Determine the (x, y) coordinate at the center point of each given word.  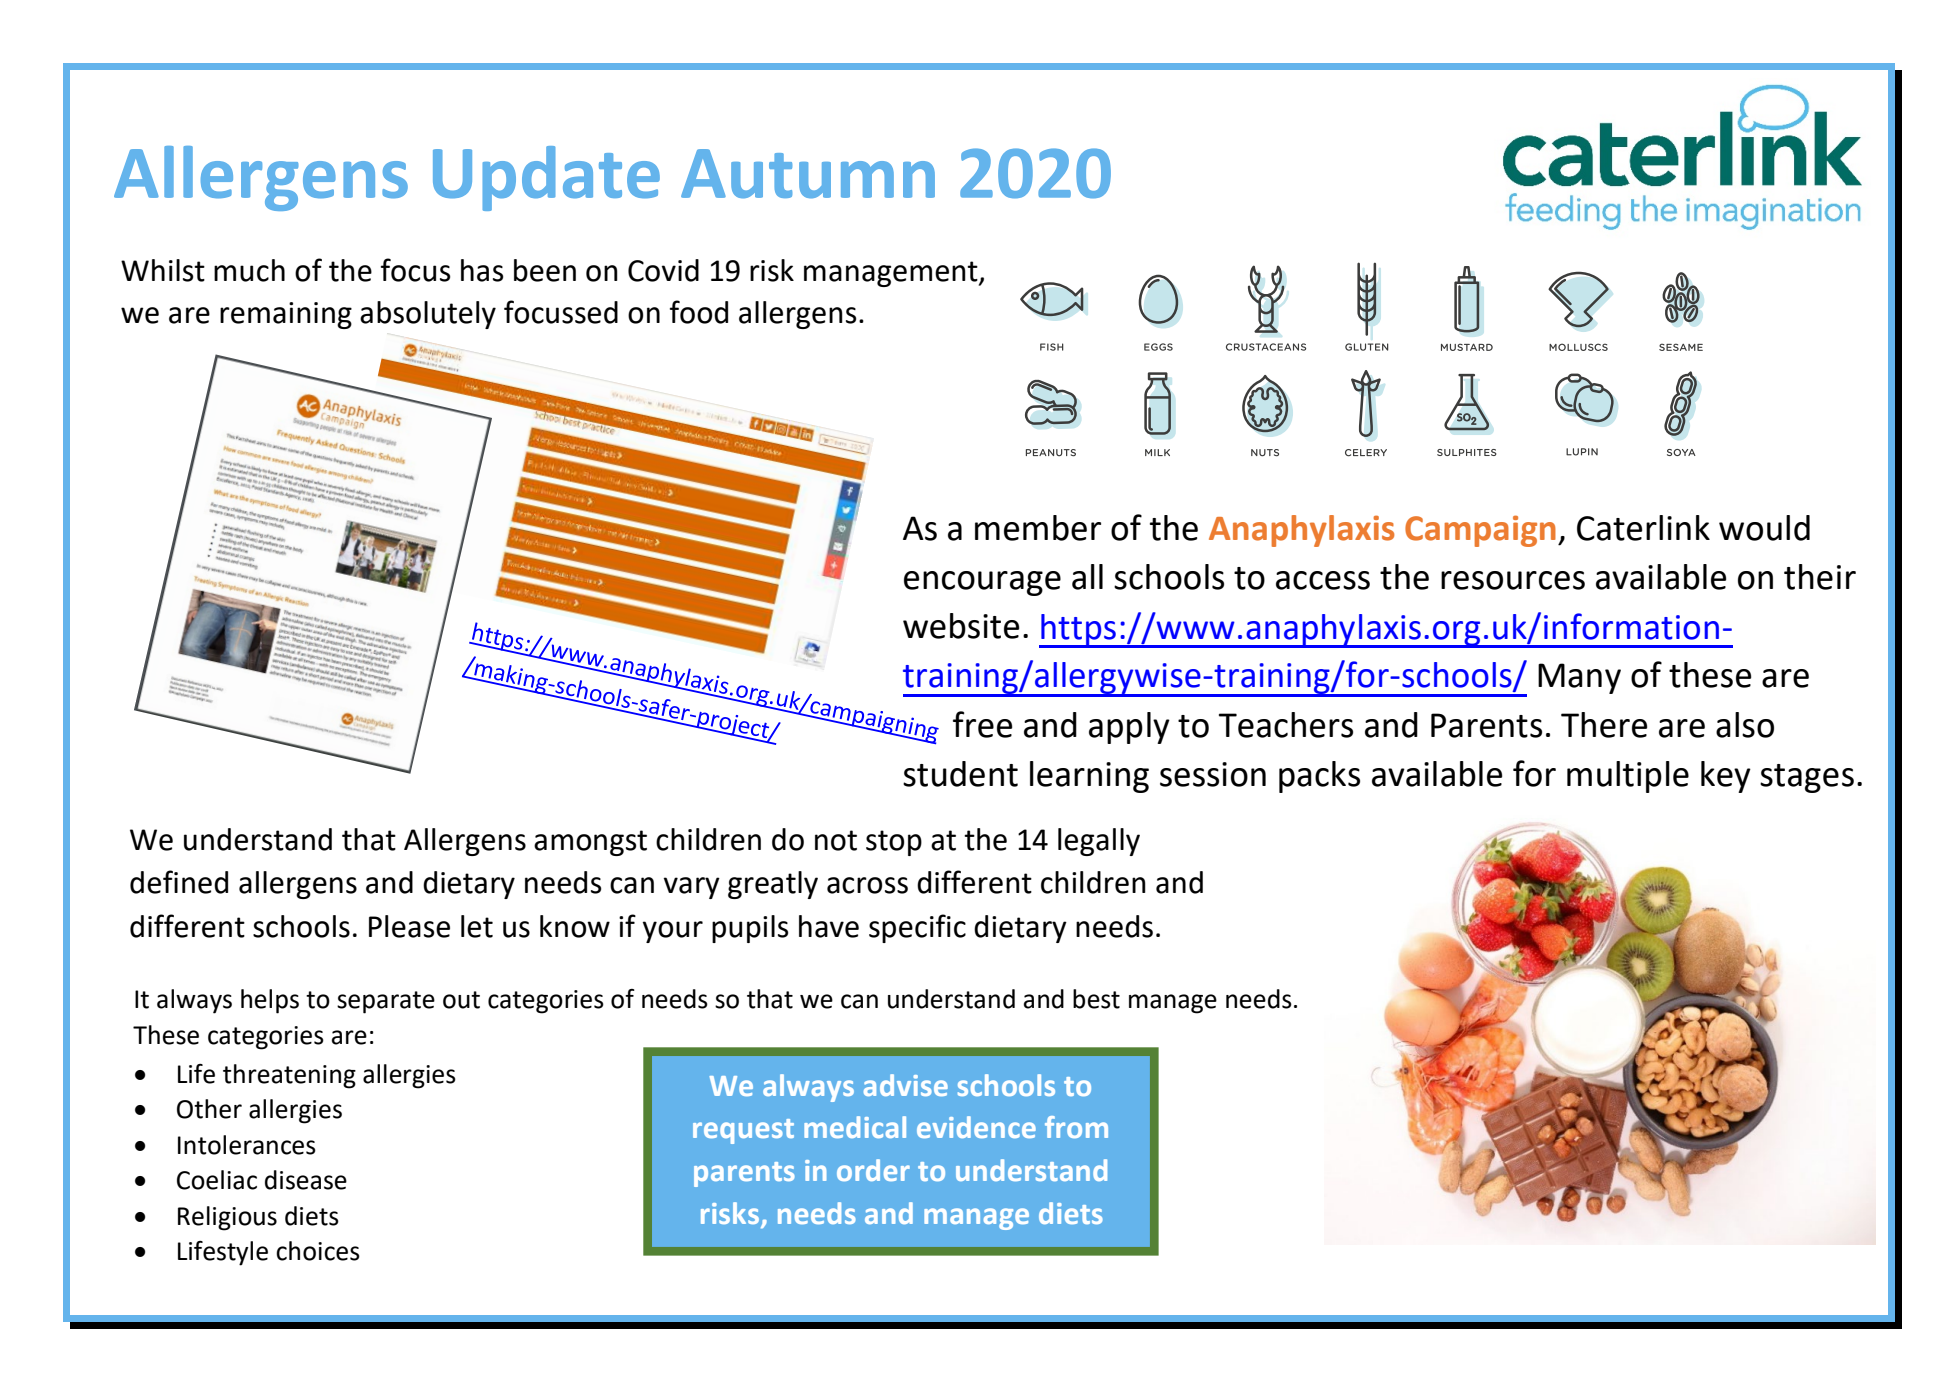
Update (546, 178)
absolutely (428, 315)
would (1764, 528)
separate (386, 1002)
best (1096, 999)
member (1038, 528)
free (982, 724)
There (1604, 725)
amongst (590, 843)
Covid (663, 270)
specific (917, 928)
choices (318, 1251)
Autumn (808, 174)
